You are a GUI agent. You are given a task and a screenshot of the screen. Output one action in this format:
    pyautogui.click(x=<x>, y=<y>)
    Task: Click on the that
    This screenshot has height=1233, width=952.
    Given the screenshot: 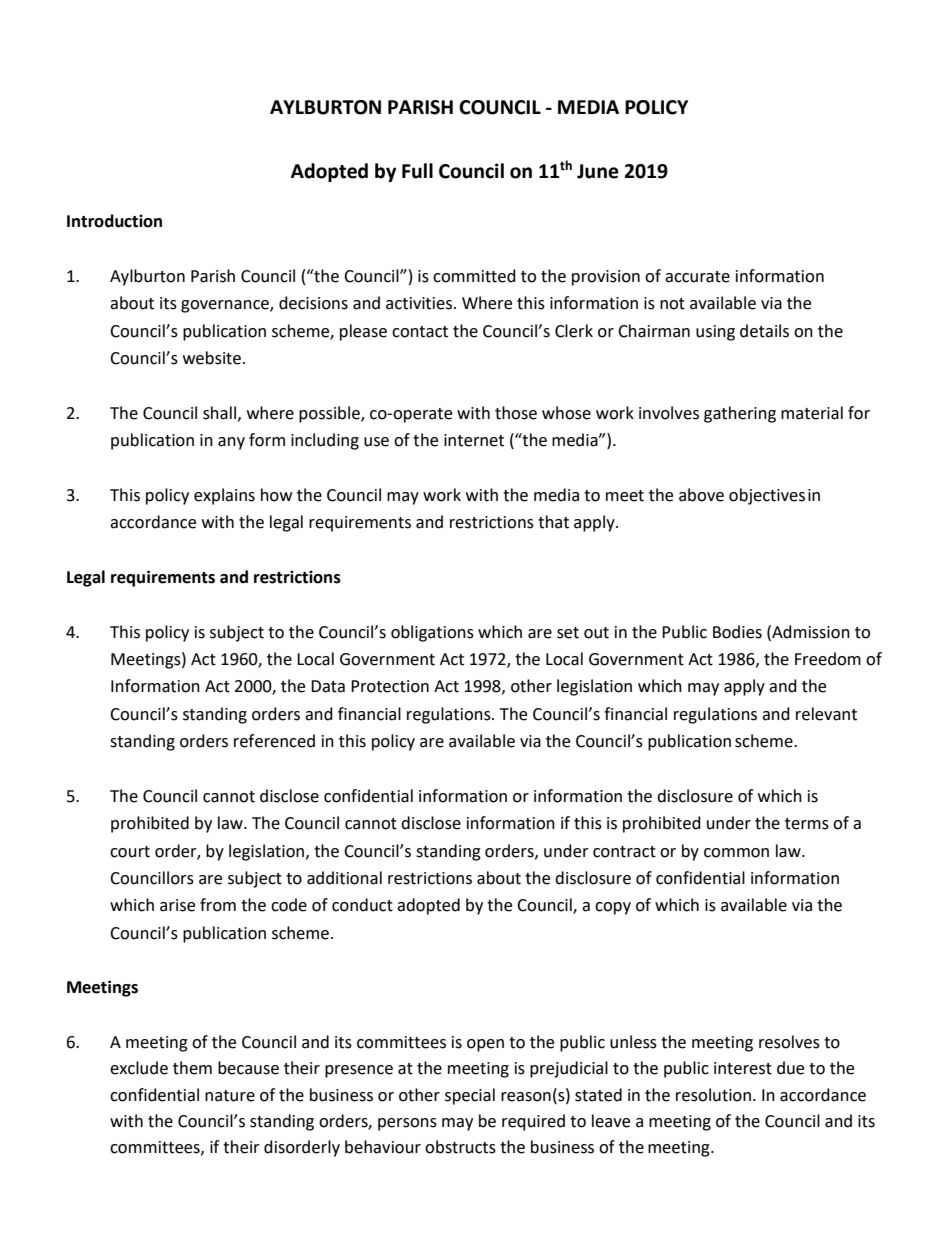 What is the action you would take?
    pyautogui.click(x=553, y=522)
